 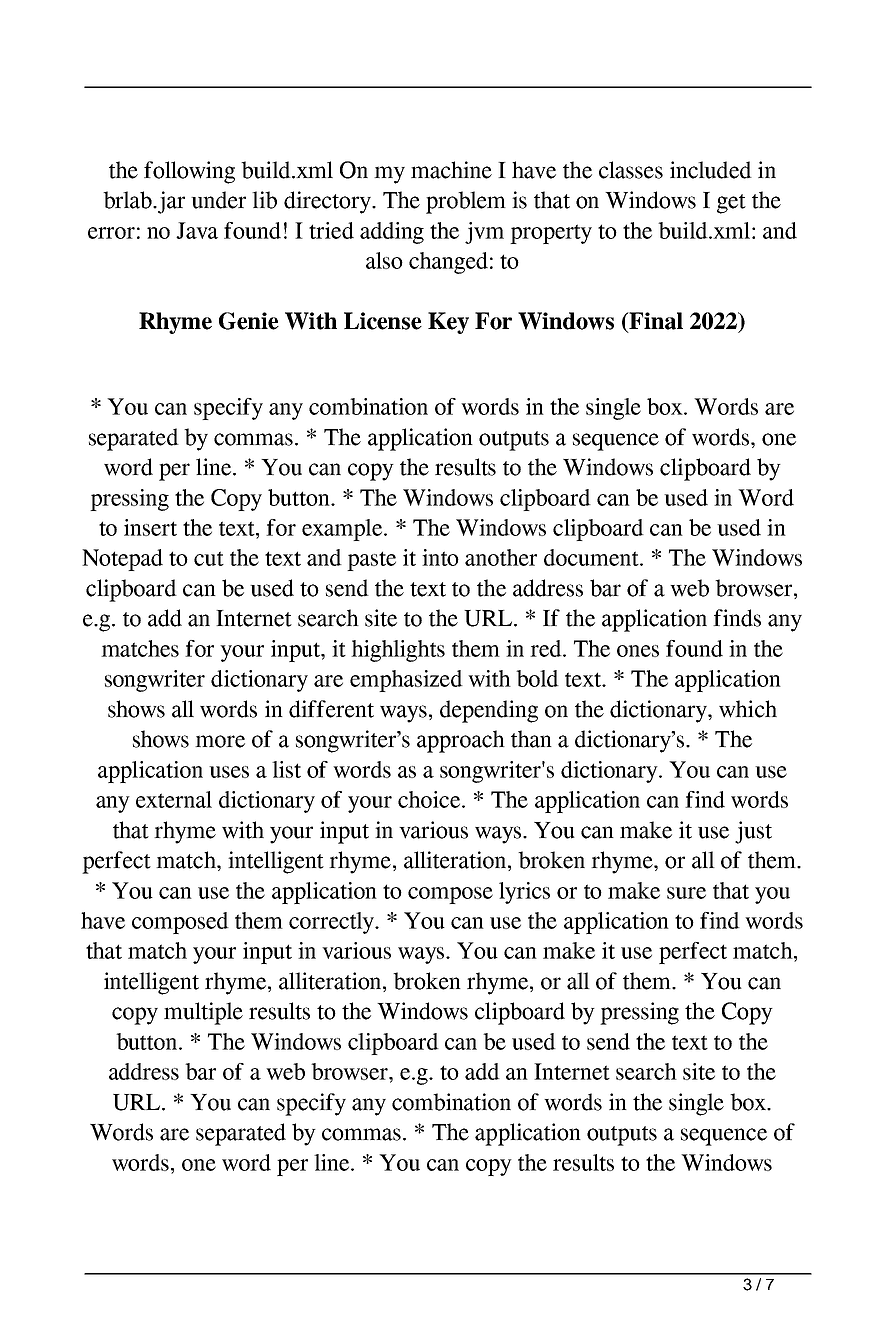 I want to click on multiple, so click(x=203, y=1013).
